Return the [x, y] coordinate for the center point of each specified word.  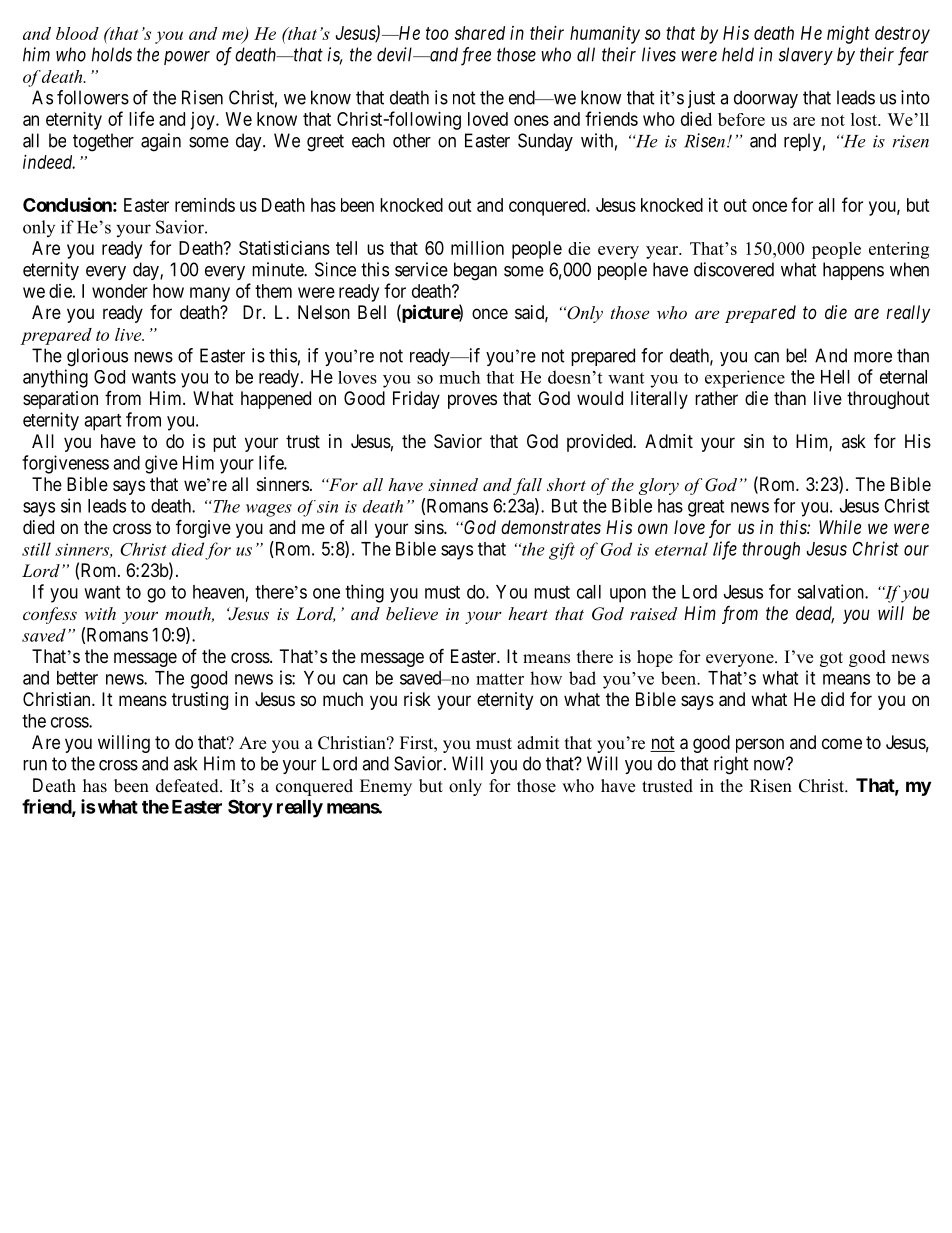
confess [50, 615]
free [476, 56]
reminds [205, 205]
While [840, 527]
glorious [97, 357]
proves [472, 401]
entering [899, 250]
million [477, 248]
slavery [806, 56]
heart [528, 613]
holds [112, 54]
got [831, 659]
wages [269, 510]
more [873, 357]
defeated [188, 786]
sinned [453, 484]
